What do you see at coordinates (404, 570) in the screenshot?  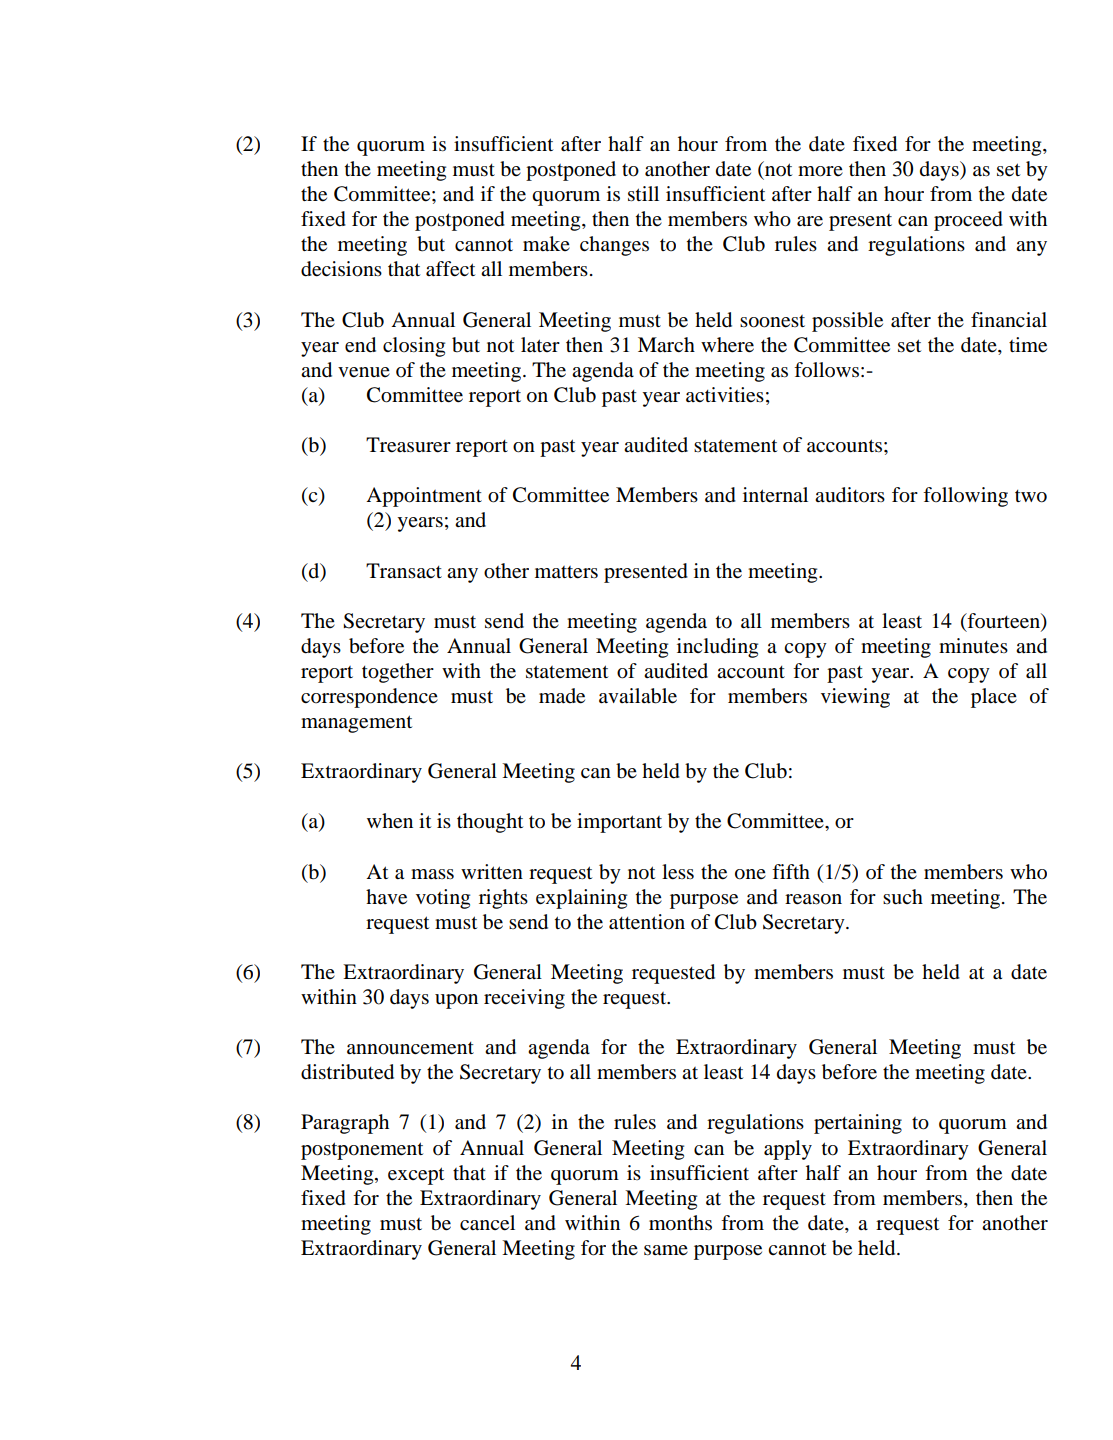 I see `Transact` at bounding box center [404, 570].
